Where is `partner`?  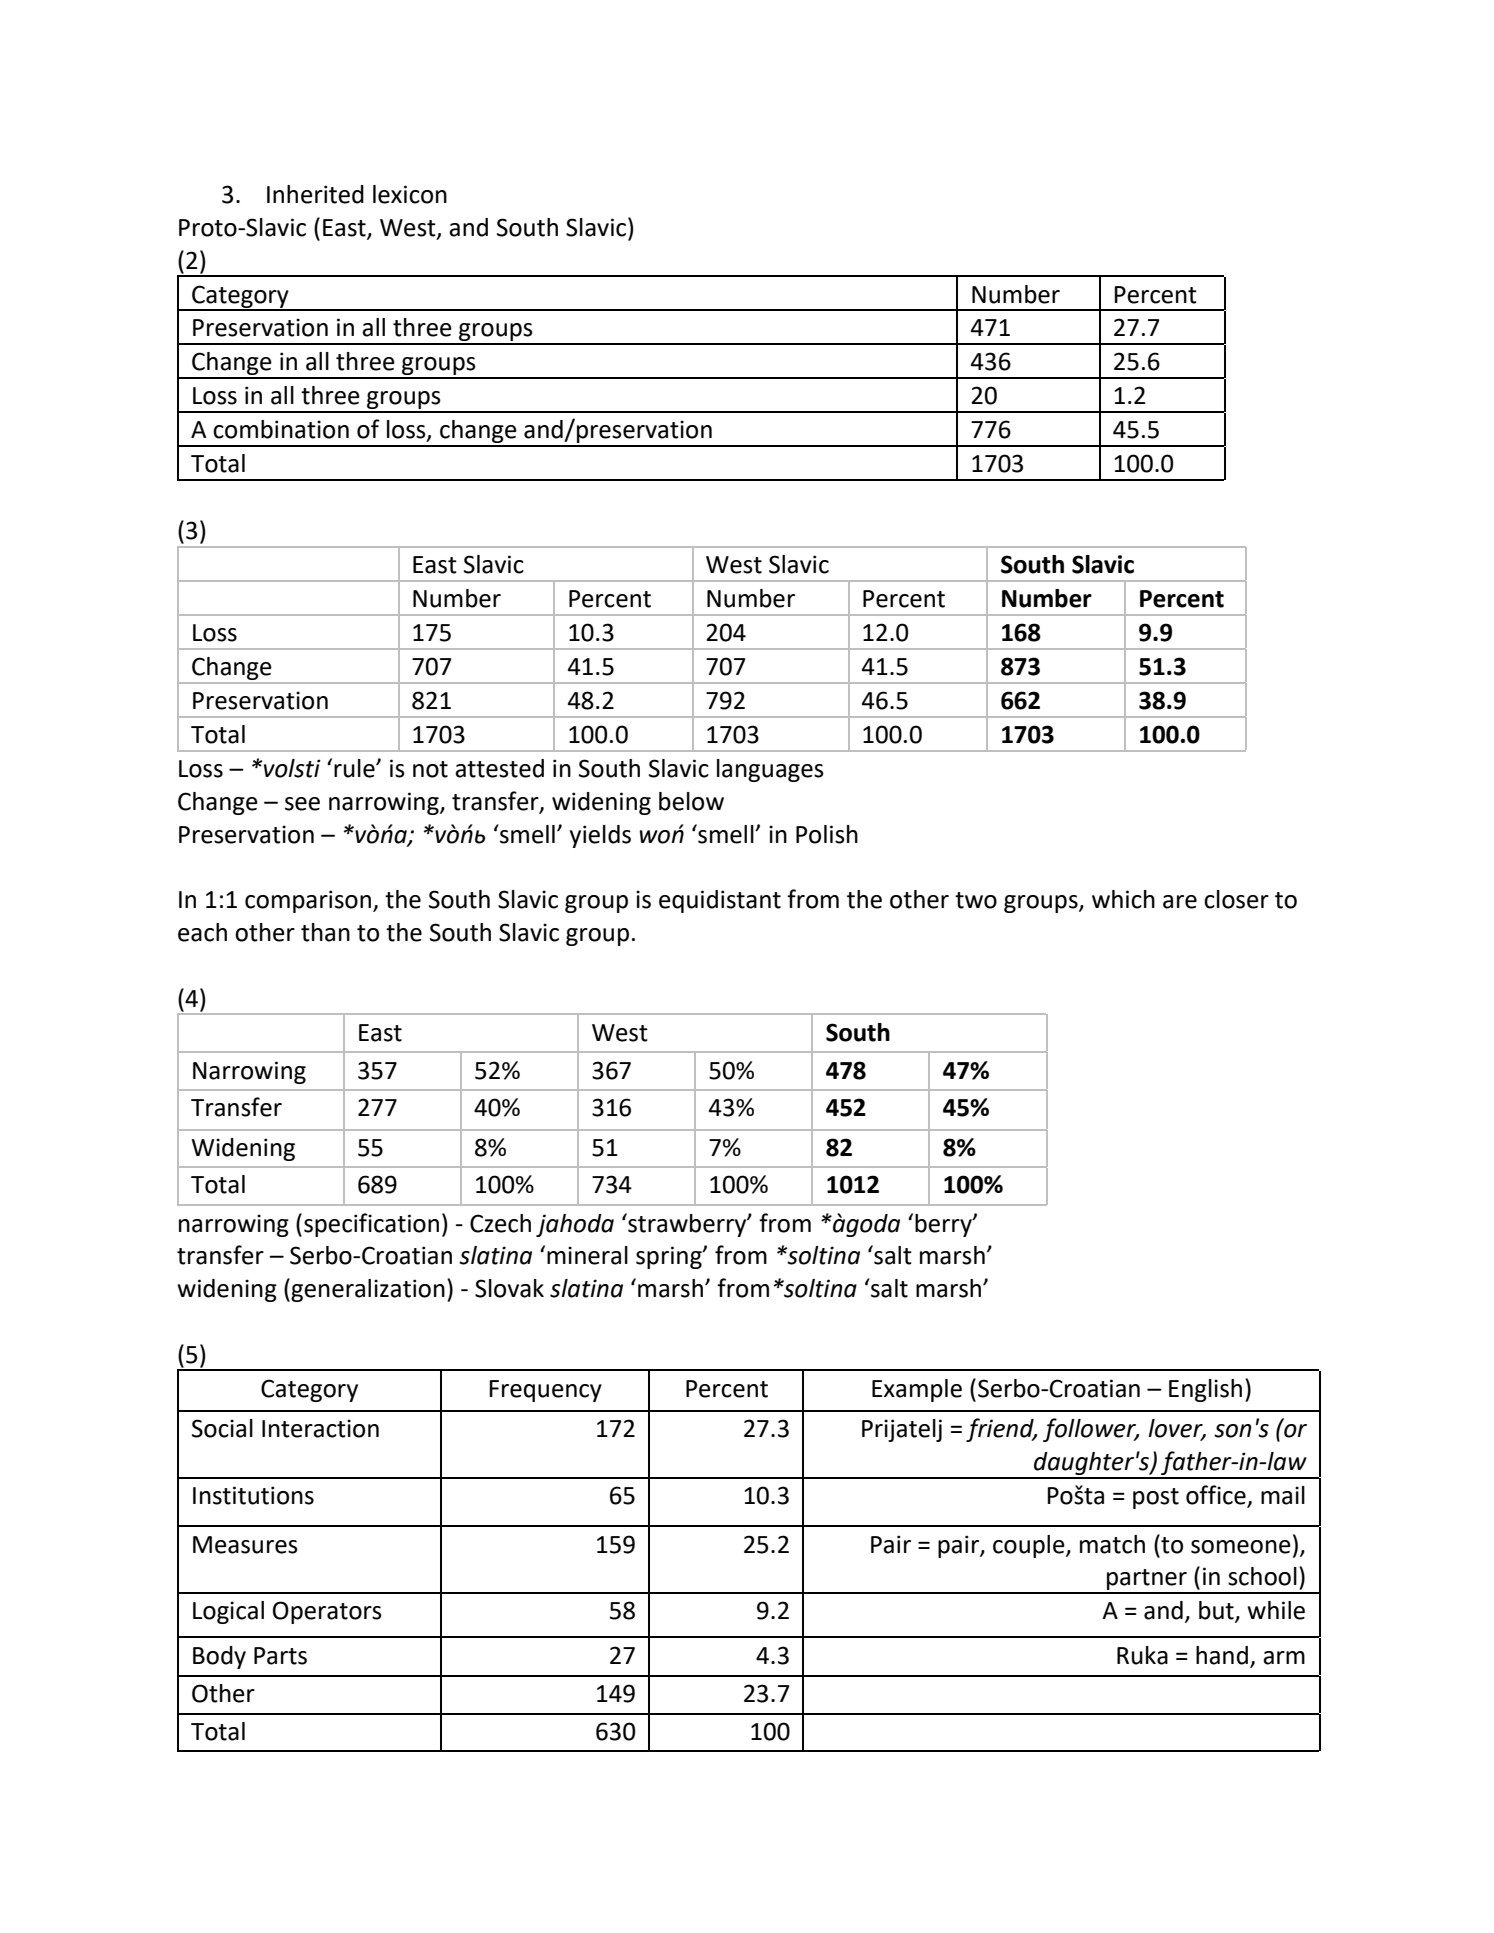
partner is located at coordinates (1147, 1581).
